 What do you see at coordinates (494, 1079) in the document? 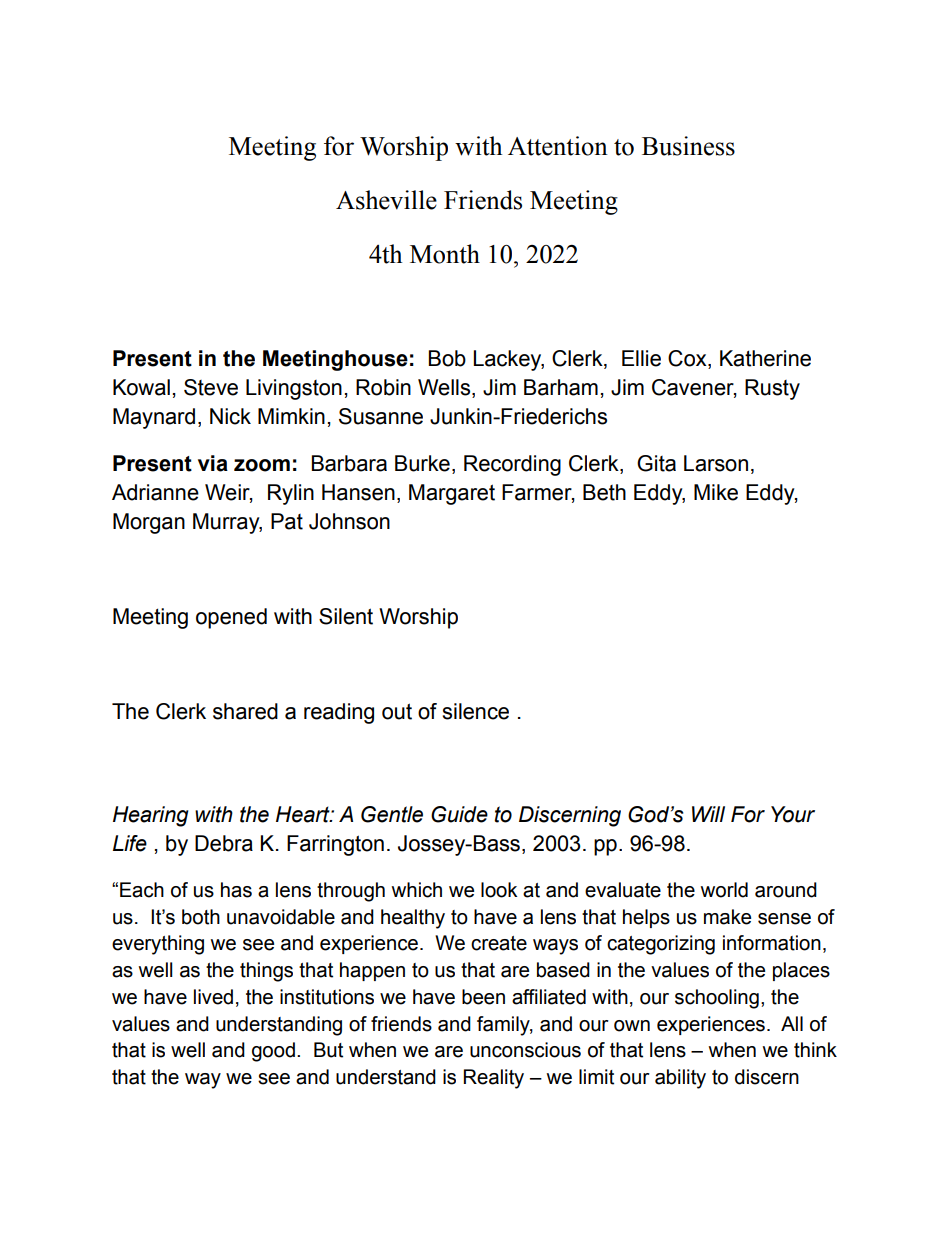
I see `Reality` at bounding box center [494, 1079].
